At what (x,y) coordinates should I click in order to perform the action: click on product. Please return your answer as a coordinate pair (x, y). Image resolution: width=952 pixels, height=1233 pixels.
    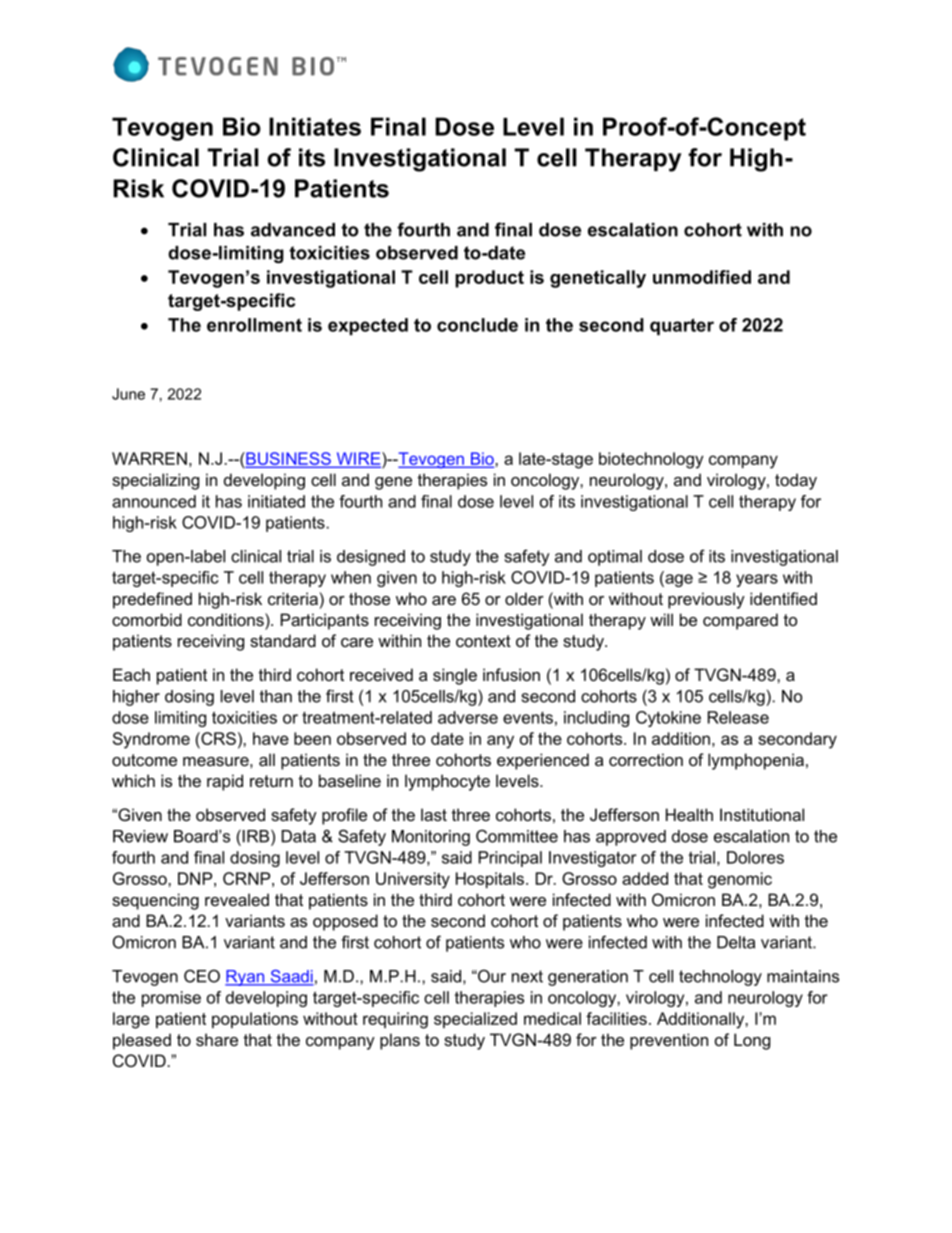
    Looking at the image, I should click on (489, 279).
